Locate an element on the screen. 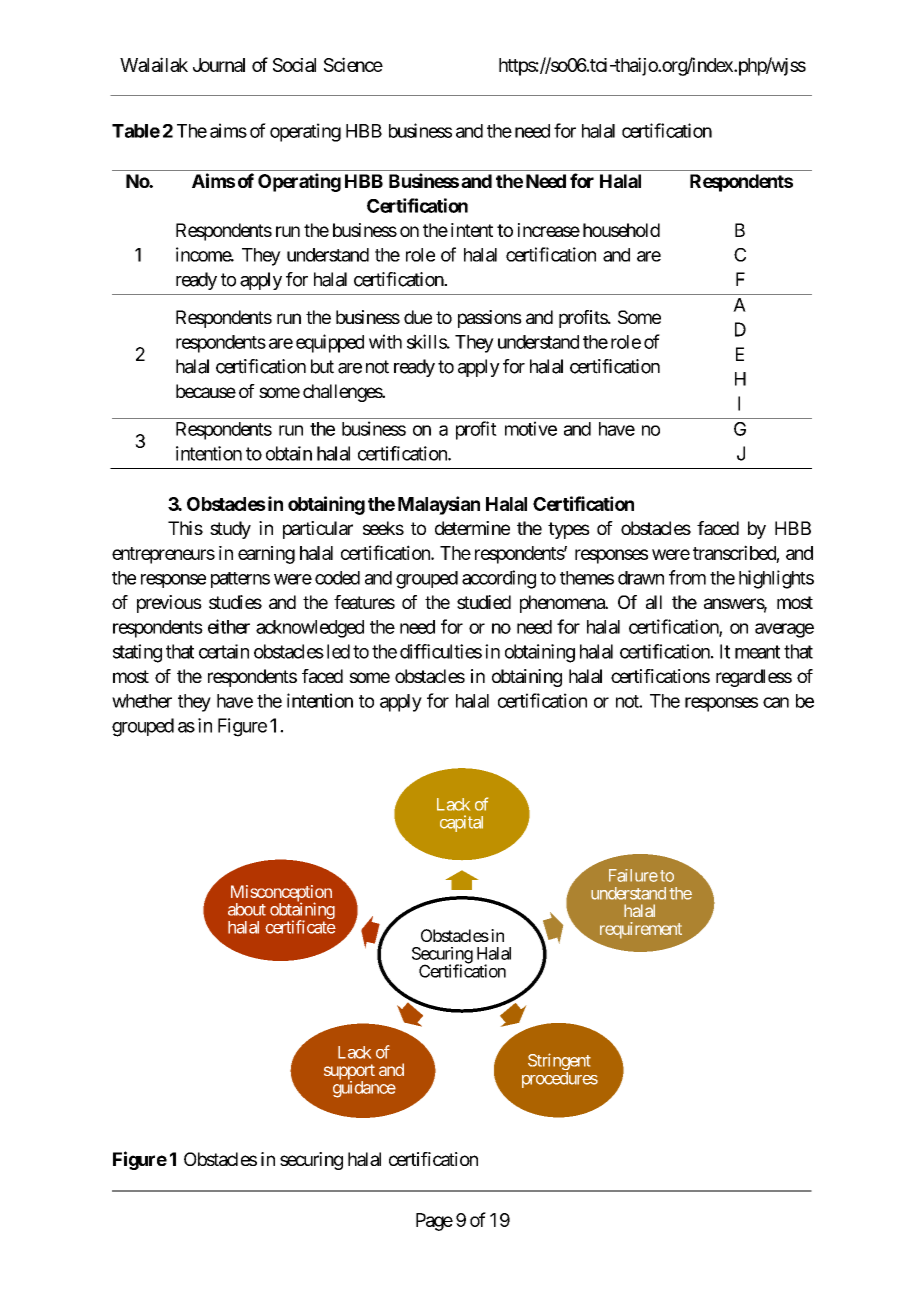 The image size is (924, 1308). procedures is located at coordinates (560, 1080).
